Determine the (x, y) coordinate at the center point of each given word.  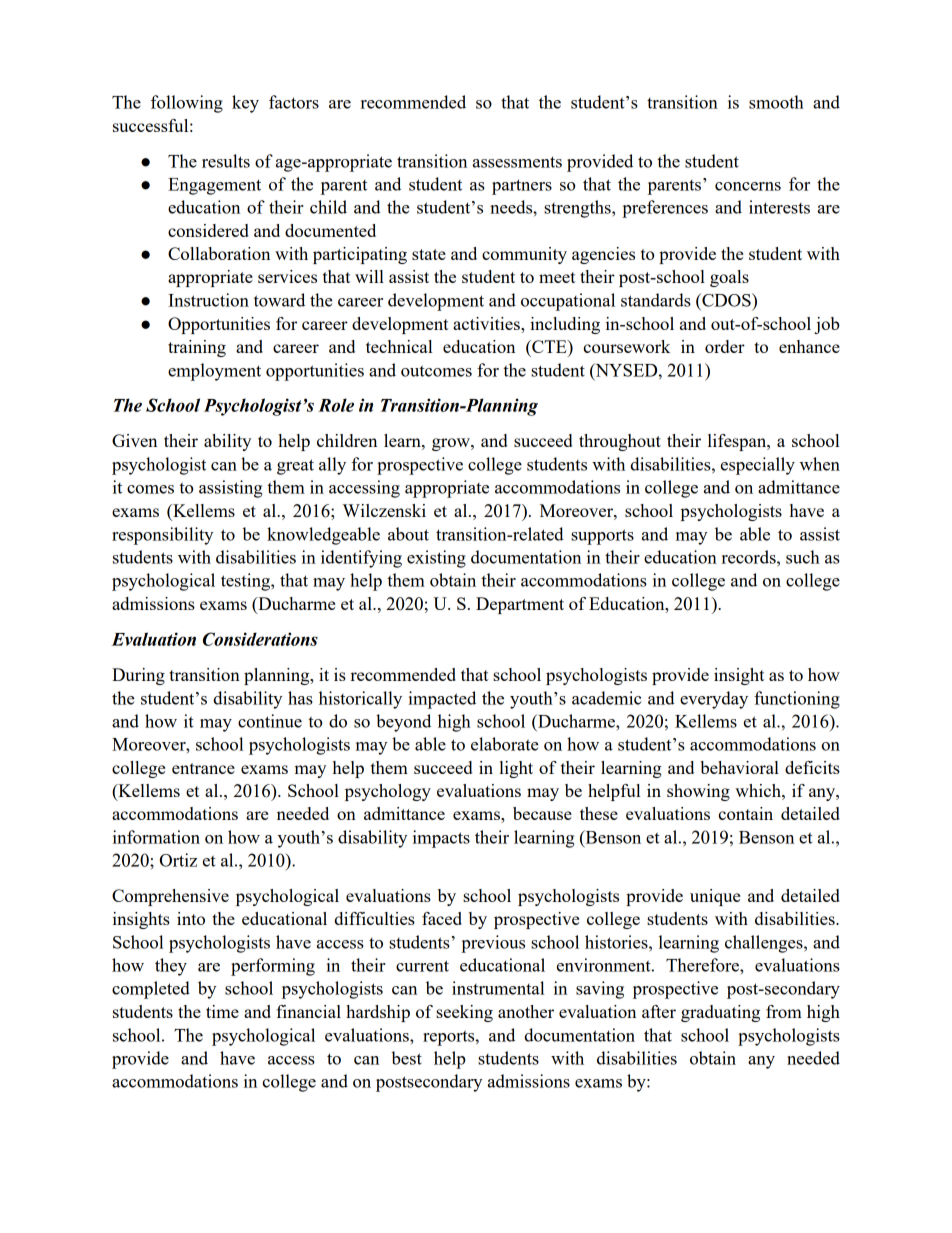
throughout (620, 442)
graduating (720, 1013)
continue (270, 721)
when (820, 464)
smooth (776, 102)
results (226, 161)
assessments (517, 162)
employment (214, 372)
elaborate (505, 744)
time (222, 1011)
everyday (714, 700)
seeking (464, 1013)
